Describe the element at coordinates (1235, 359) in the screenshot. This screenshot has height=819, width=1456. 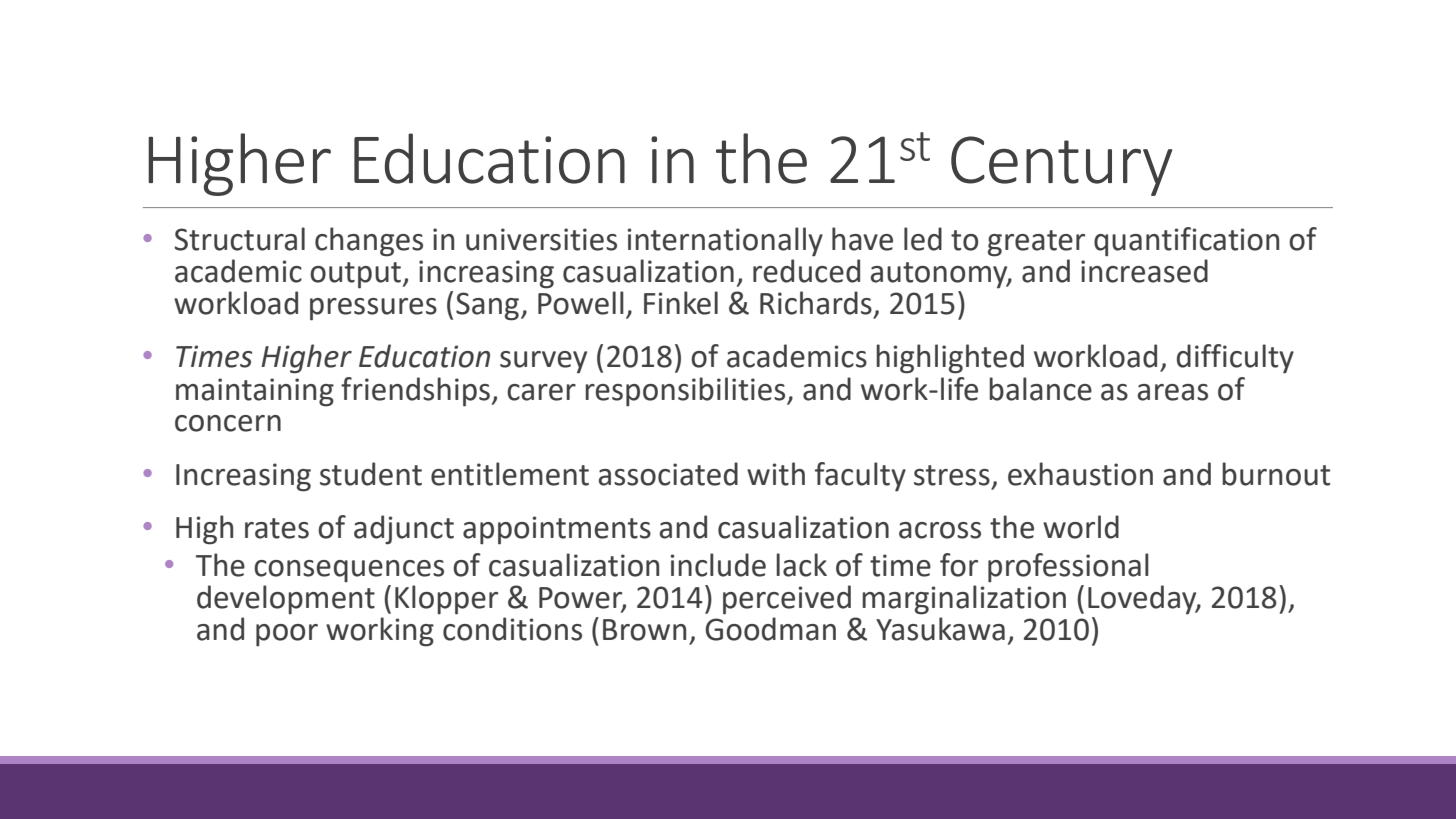
I see `difficulty` at that location.
